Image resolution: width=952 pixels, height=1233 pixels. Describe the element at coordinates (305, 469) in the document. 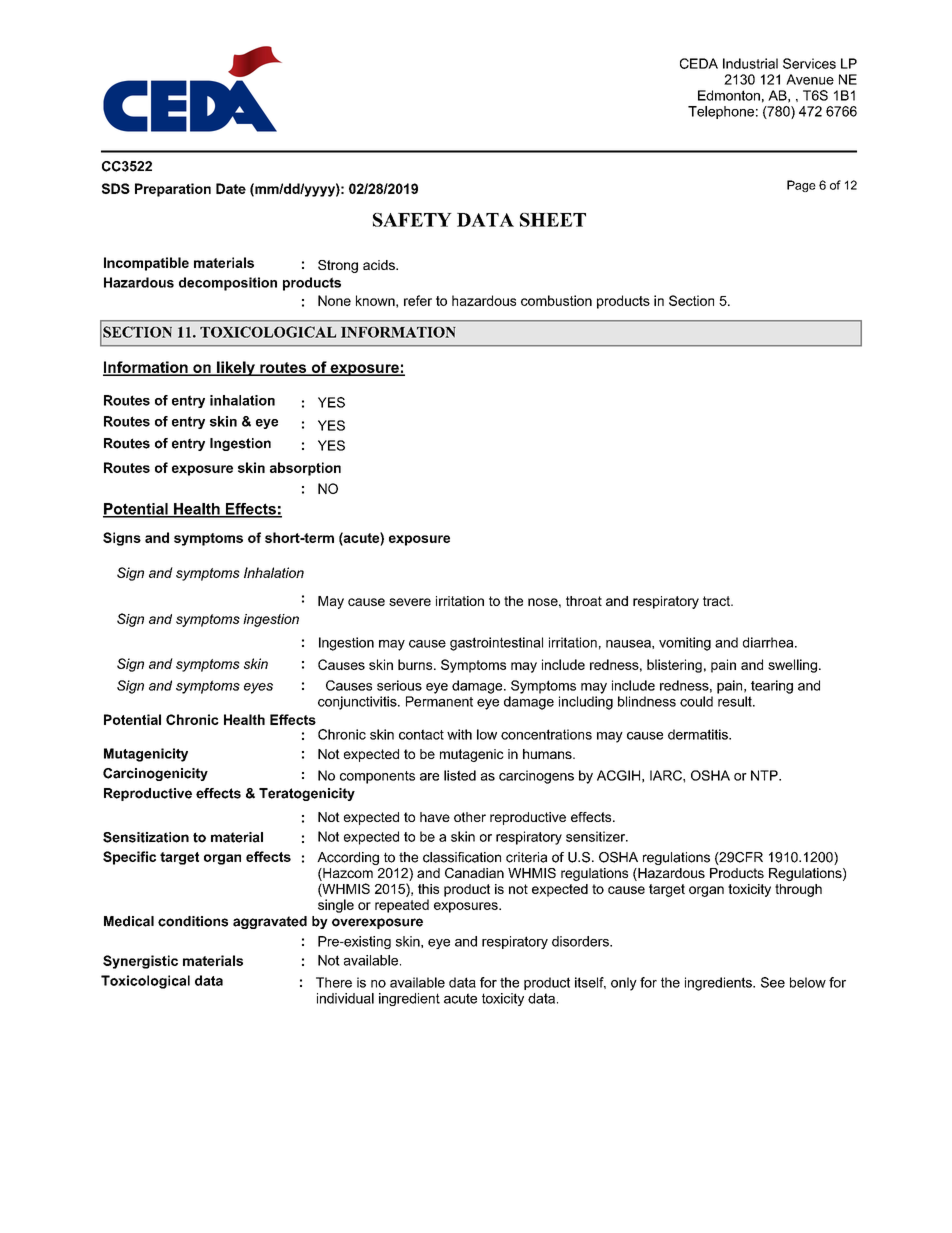

I see `absorption` at that location.
